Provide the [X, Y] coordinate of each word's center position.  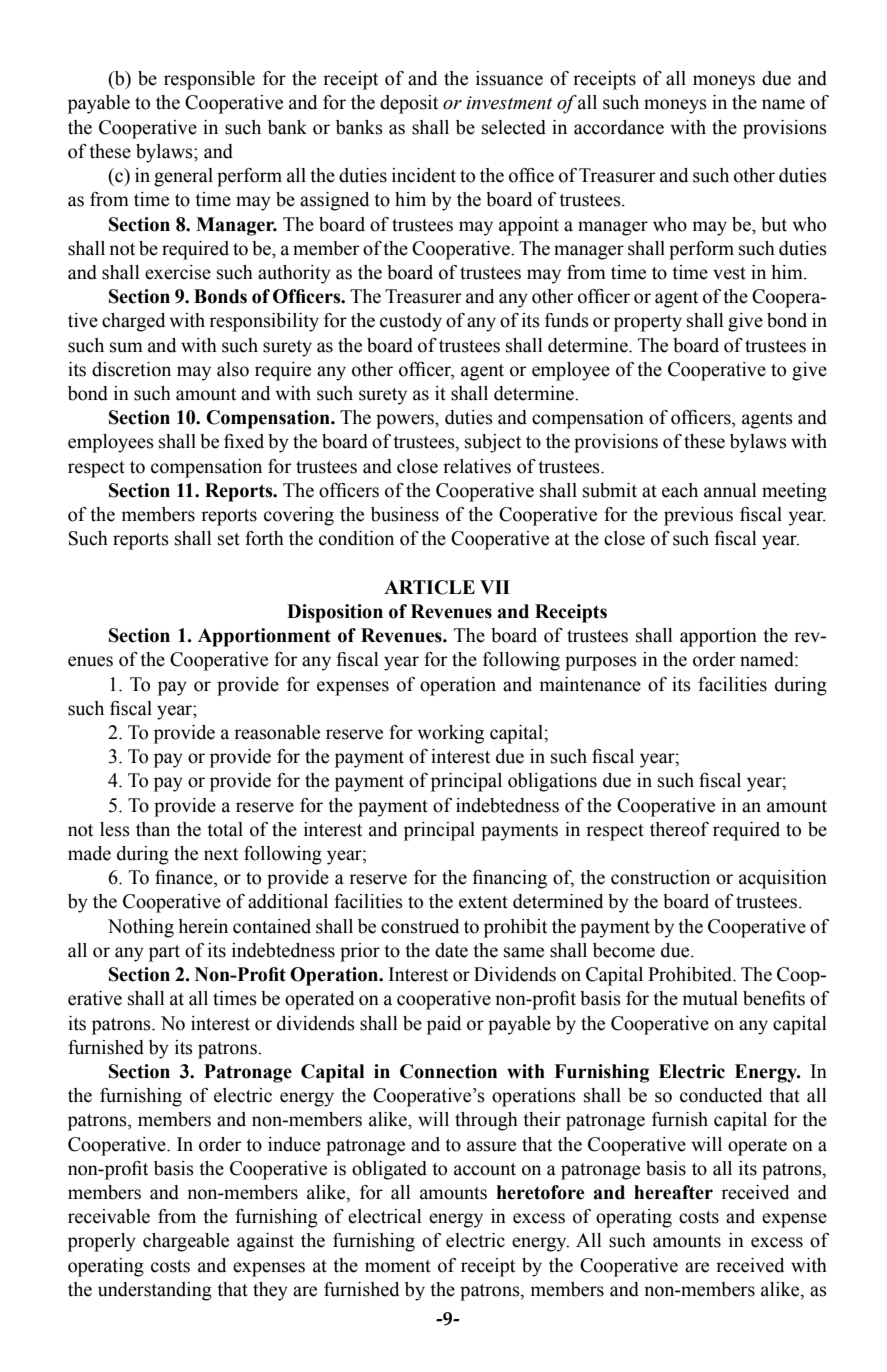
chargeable [186, 1242]
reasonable [277, 732]
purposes [601, 663]
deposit [409, 104]
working [450, 734]
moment [398, 1266]
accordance [619, 127]
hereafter [673, 1192]
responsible [209, 80]
